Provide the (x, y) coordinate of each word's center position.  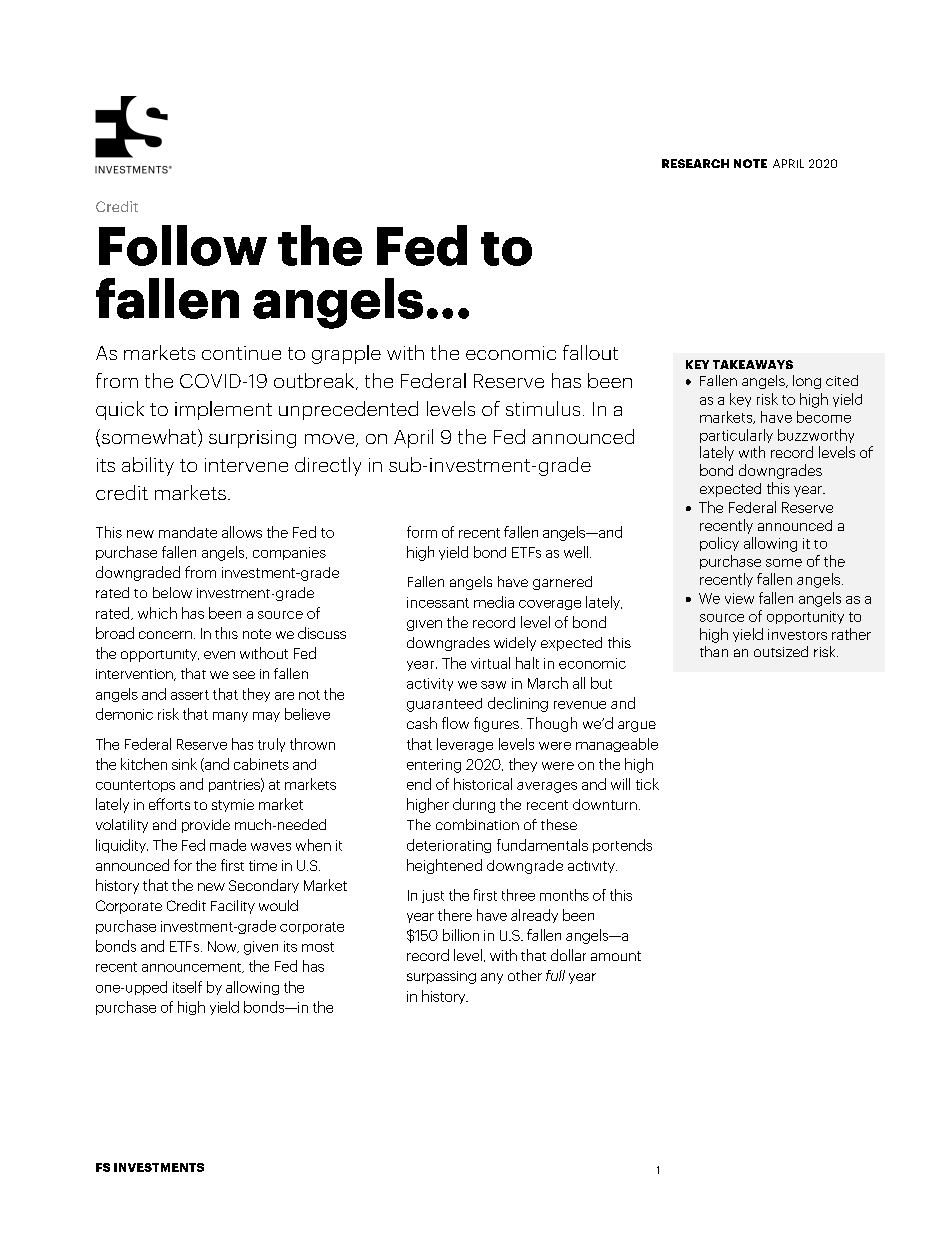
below (172, 592)
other (525, 975)
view (739, 598)
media (494, 602)
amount (616, 956)
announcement (193, 968)
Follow (183, 245)
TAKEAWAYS (753, 364)
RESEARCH (695, 163)
